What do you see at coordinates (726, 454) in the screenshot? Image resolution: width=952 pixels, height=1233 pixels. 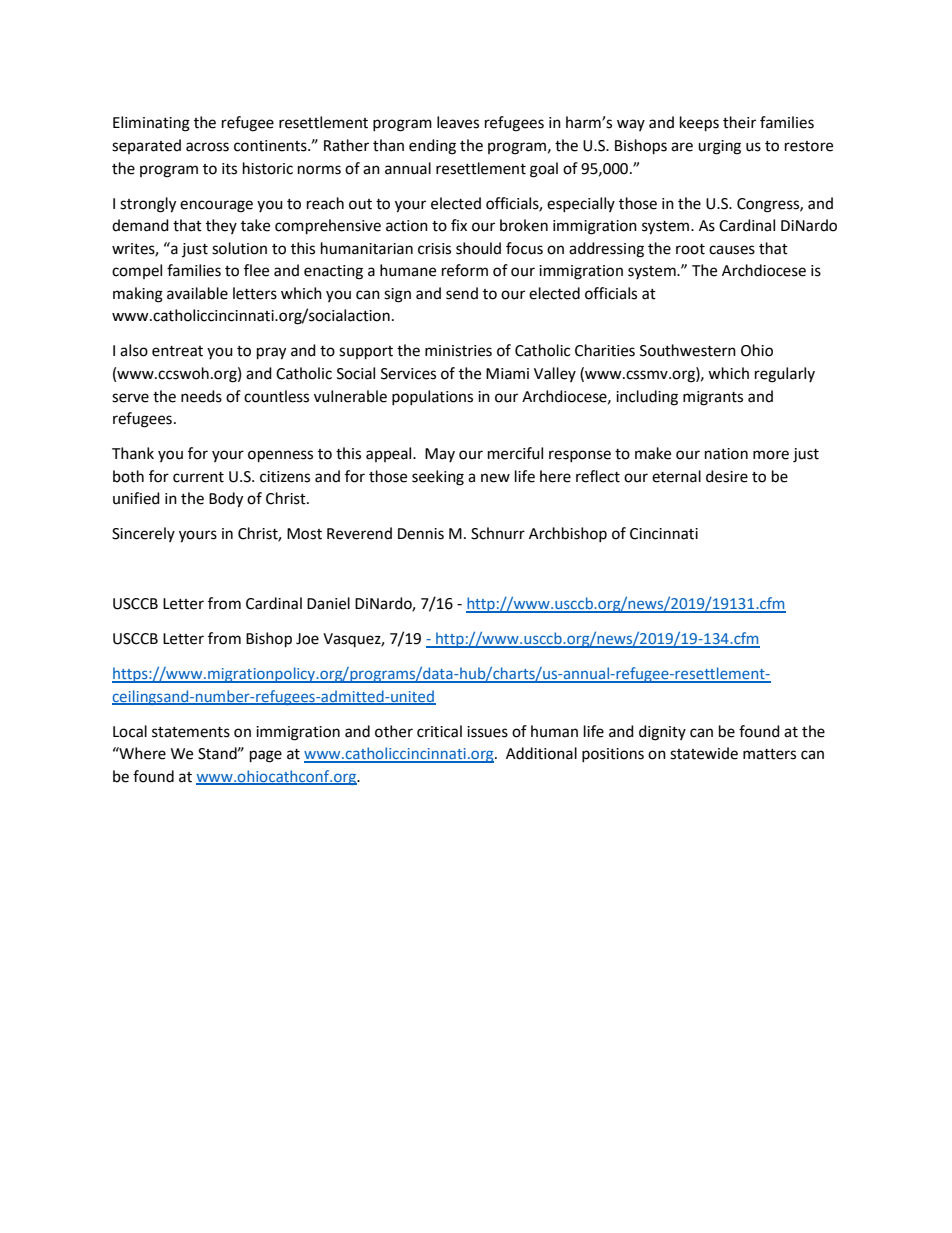 I see `nation` at bounding box center [726, 454].
